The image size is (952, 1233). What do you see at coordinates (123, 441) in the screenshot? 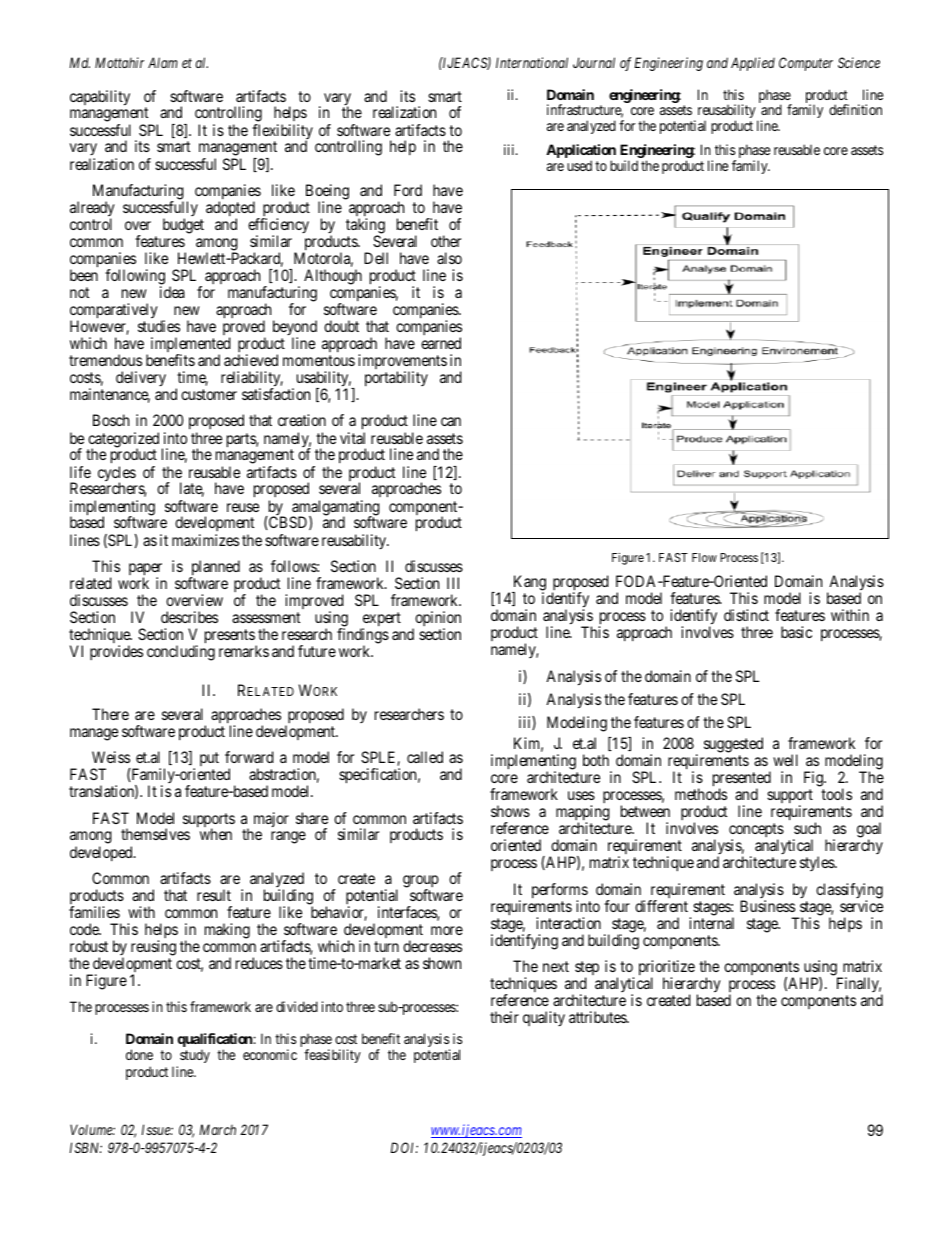
I see `categorized` at bounding box center [123, 441].
